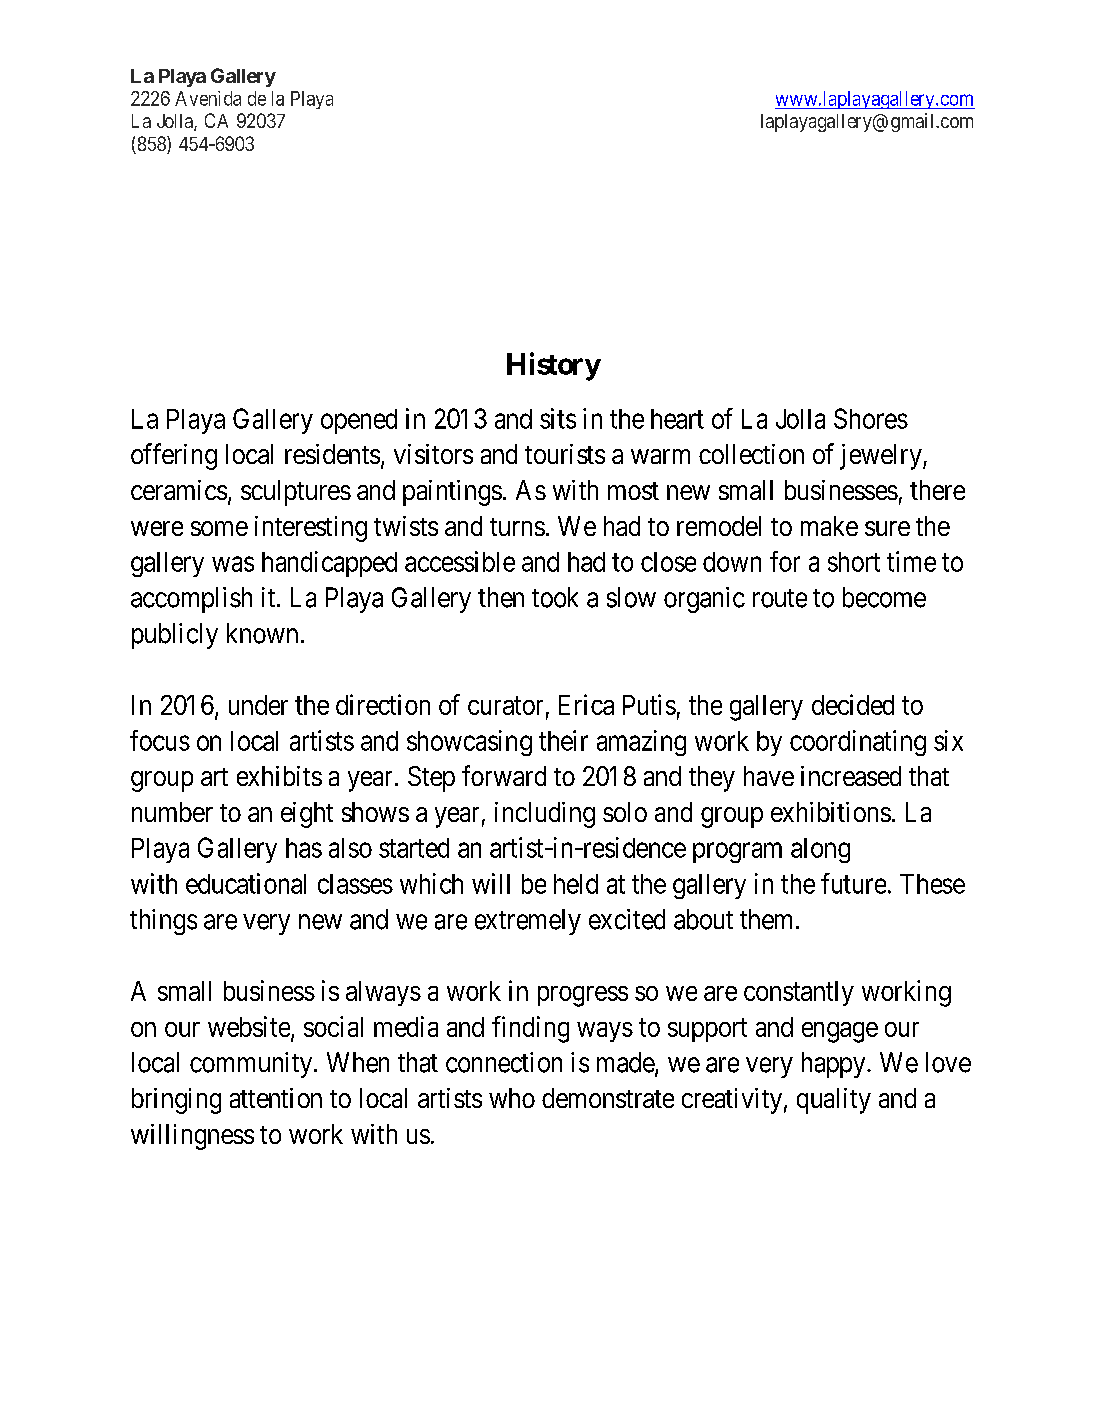 The height and width of the page is (1428, 1104). What do you see at coordinates (528, 922) in the page?
I see `extremely` at bounding box center [528, 922].
